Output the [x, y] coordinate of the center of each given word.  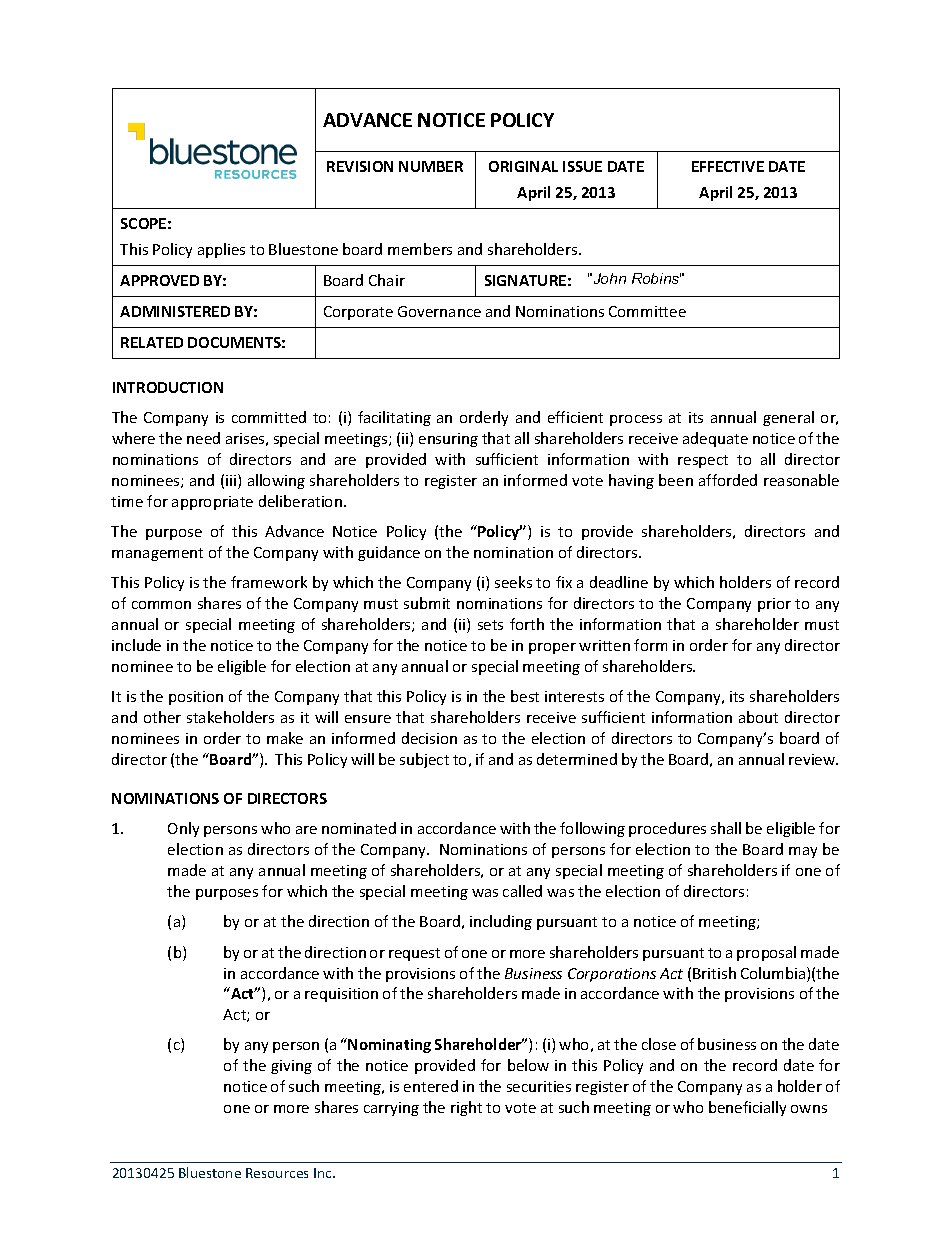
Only [183, 829]
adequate [715, 439]
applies [221, 250]
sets [490, 625]
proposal [766, 953]
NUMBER [431, 166]
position [196, 698]
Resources [277, 1173]
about [758, 717]
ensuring [448, 440]
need [203, 438]
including [501, 922]
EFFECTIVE [728, 166]
